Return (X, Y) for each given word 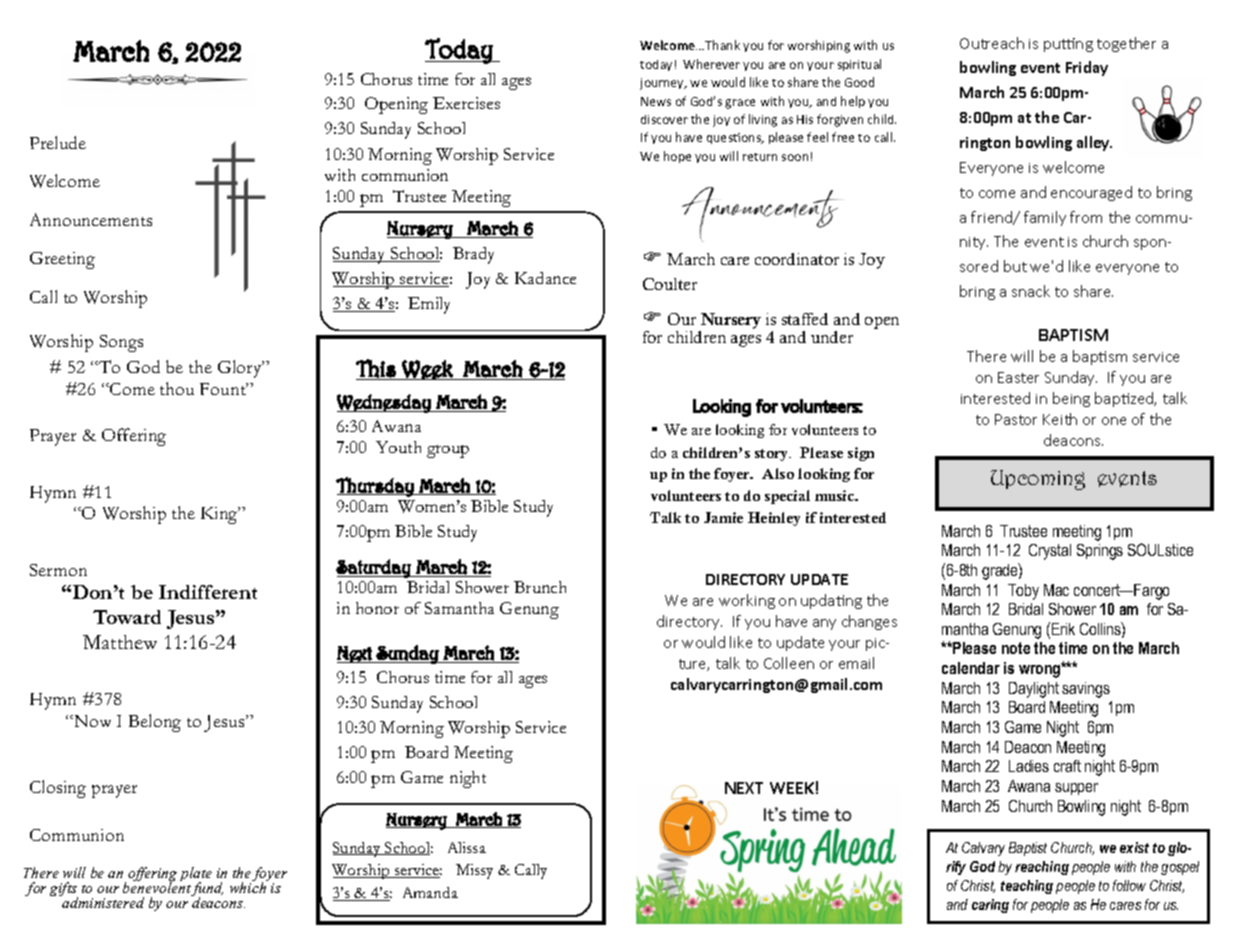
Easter (1018, 377)
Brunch (540, 587)
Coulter (670, 284)
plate (196, 875)
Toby (1023, 592)
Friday (1087, 68)
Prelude (58, 142)
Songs (121, 343)
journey (663, 84)
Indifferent (208, 592)
